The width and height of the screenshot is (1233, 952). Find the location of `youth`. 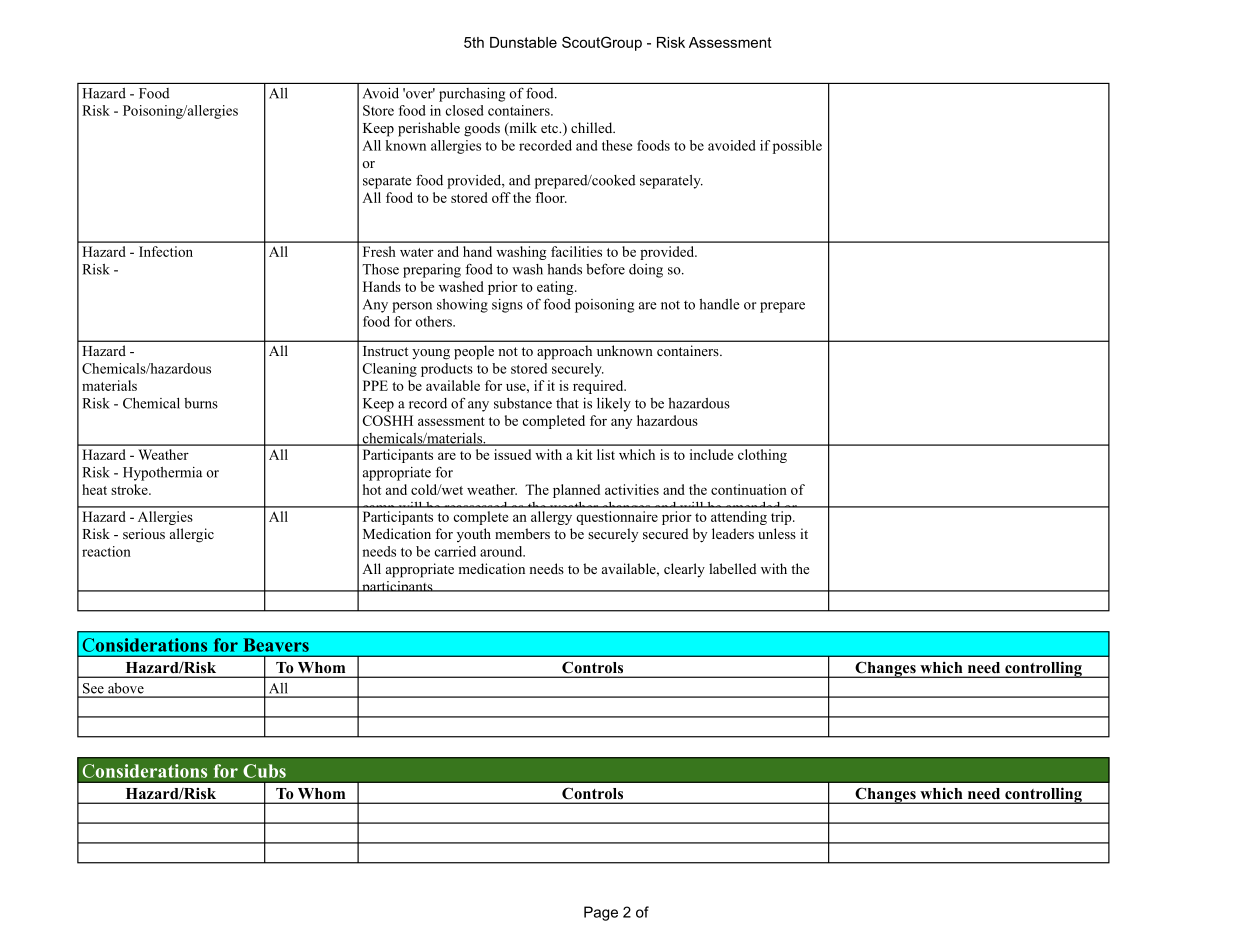

youth is located at coordinates (474, 535).
